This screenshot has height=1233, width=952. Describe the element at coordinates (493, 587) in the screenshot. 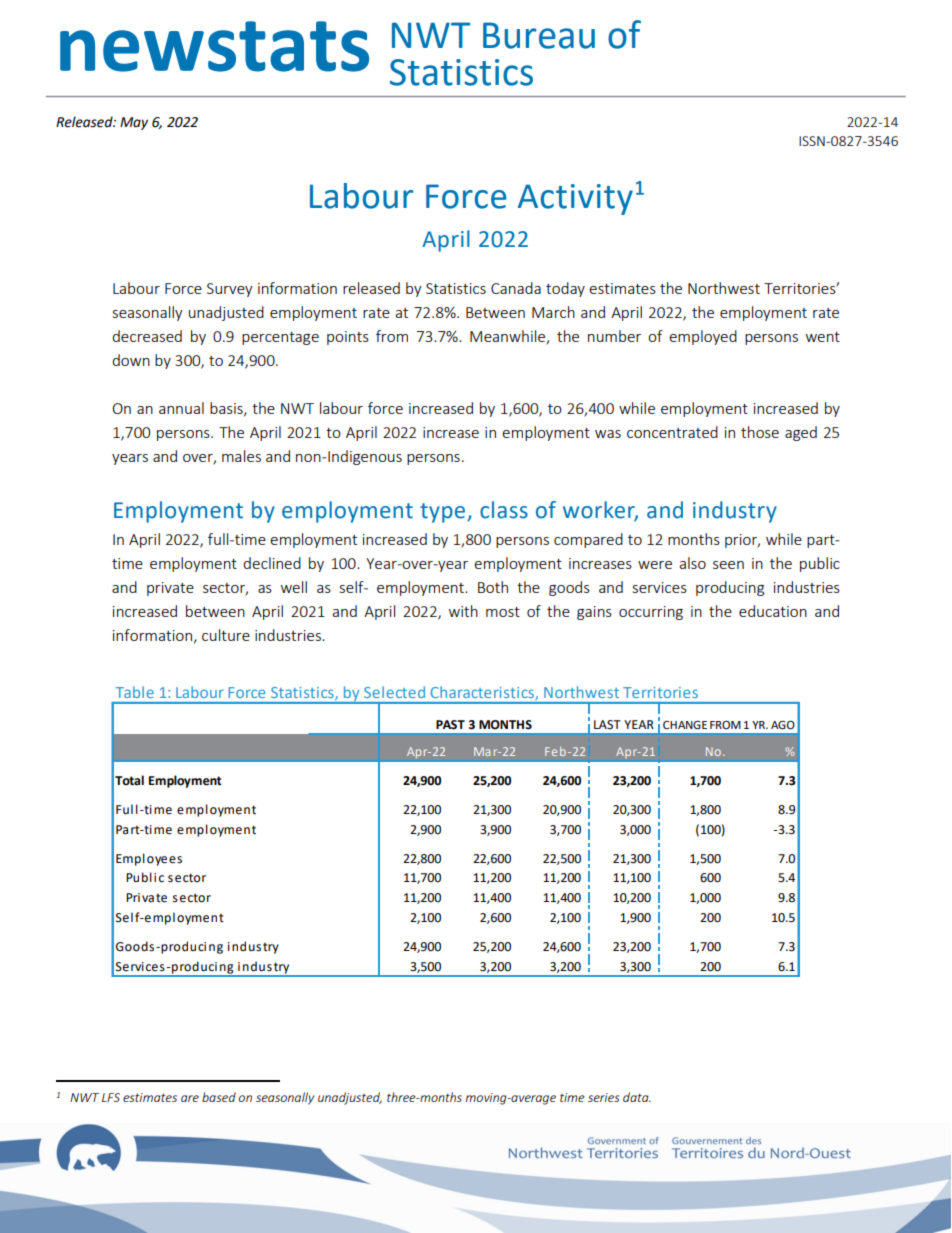

I see `Both` at that location.
